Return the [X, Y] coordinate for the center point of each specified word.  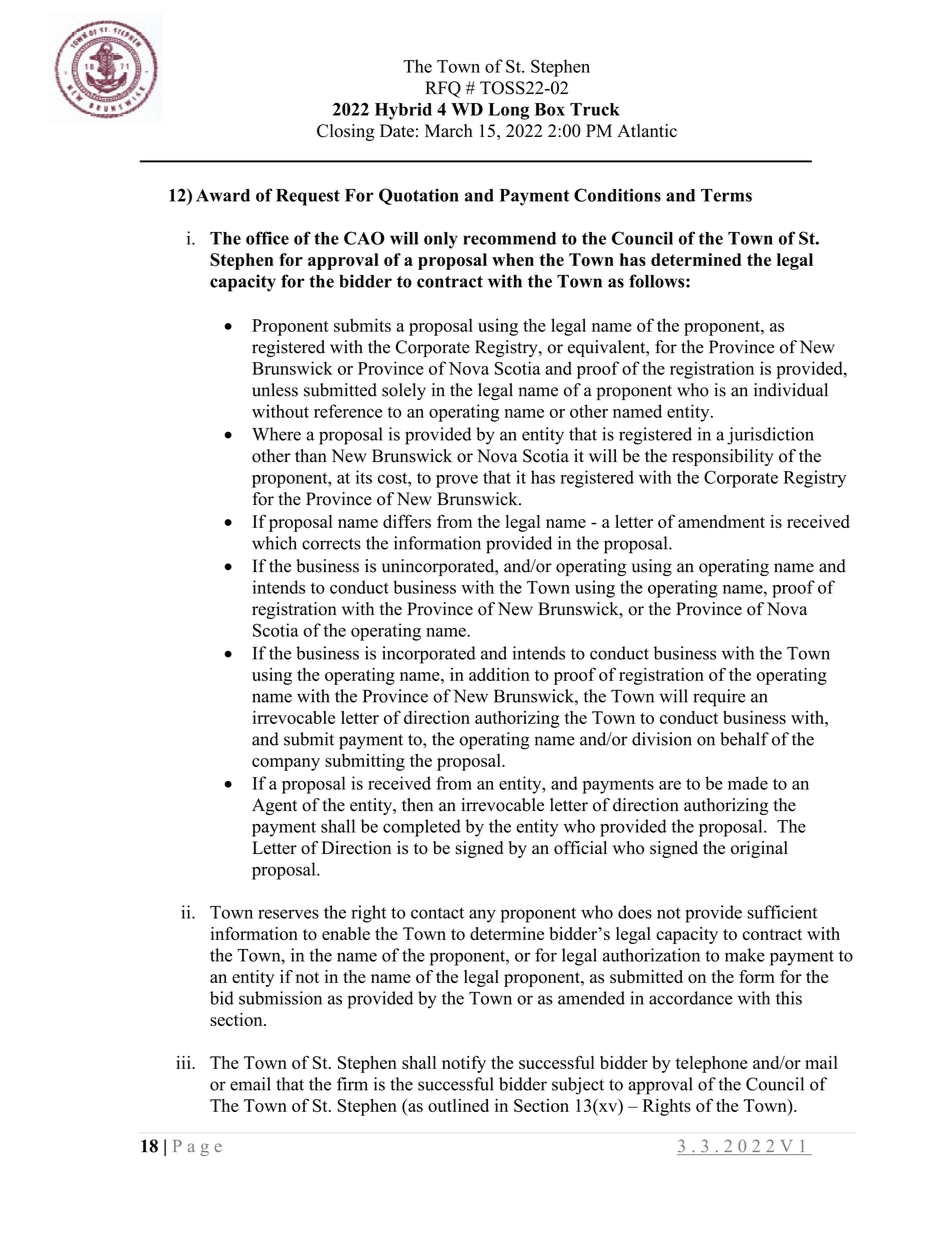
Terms [726, 195]
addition [499, 674]
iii [184, 1062]
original [759, 849]
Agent [274, 806]
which [274, 543]
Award [223, 195]
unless [275, 390]
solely [404, 391]
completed [422, 828]
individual [791, 390]
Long [508, 111]
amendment [721, 521]
